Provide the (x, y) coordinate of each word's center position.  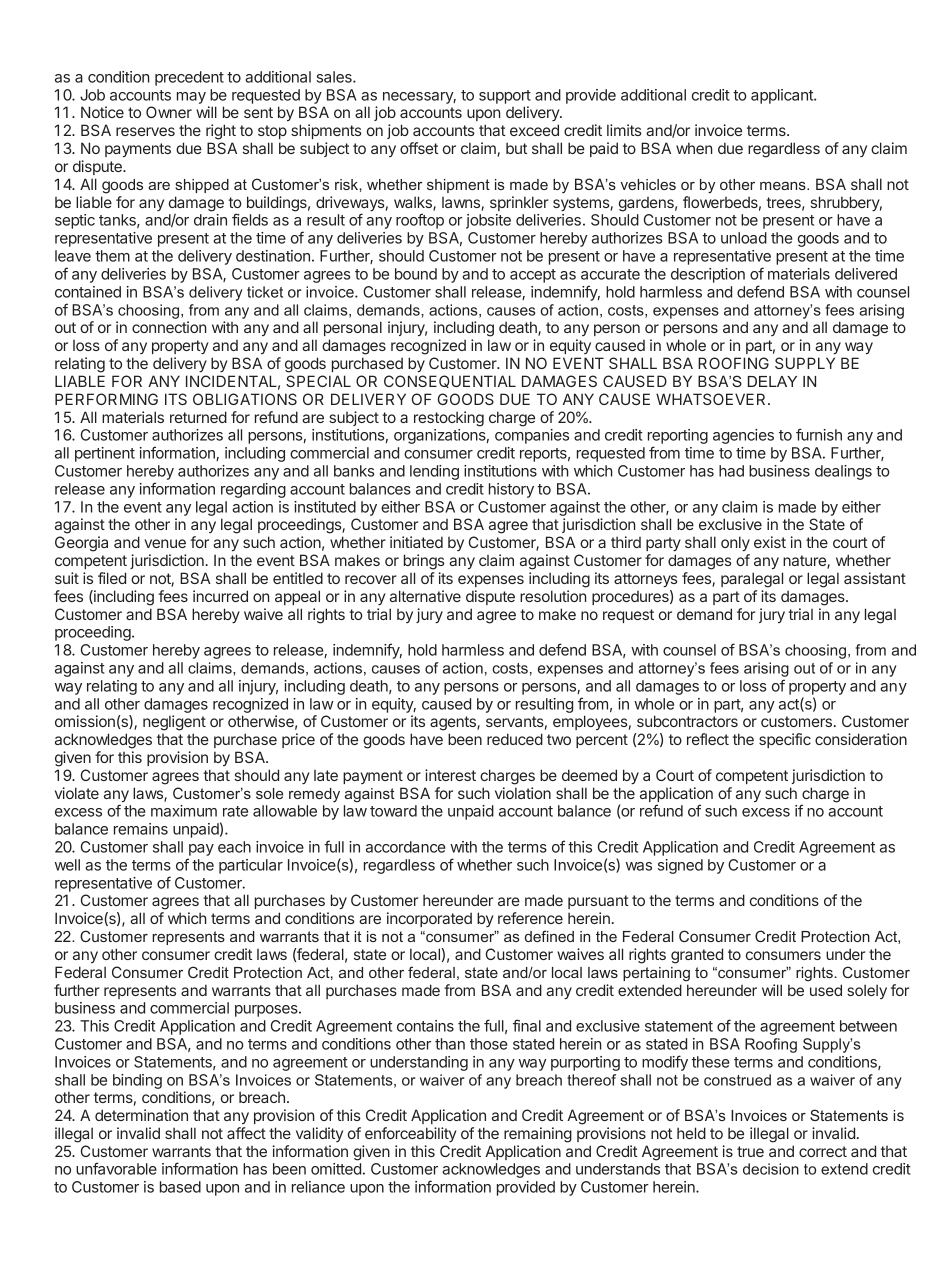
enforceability (411, 1134)
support (505, 97)
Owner (169, 112)
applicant (783, 96)
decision (771, 1169)
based (180, 1187)
